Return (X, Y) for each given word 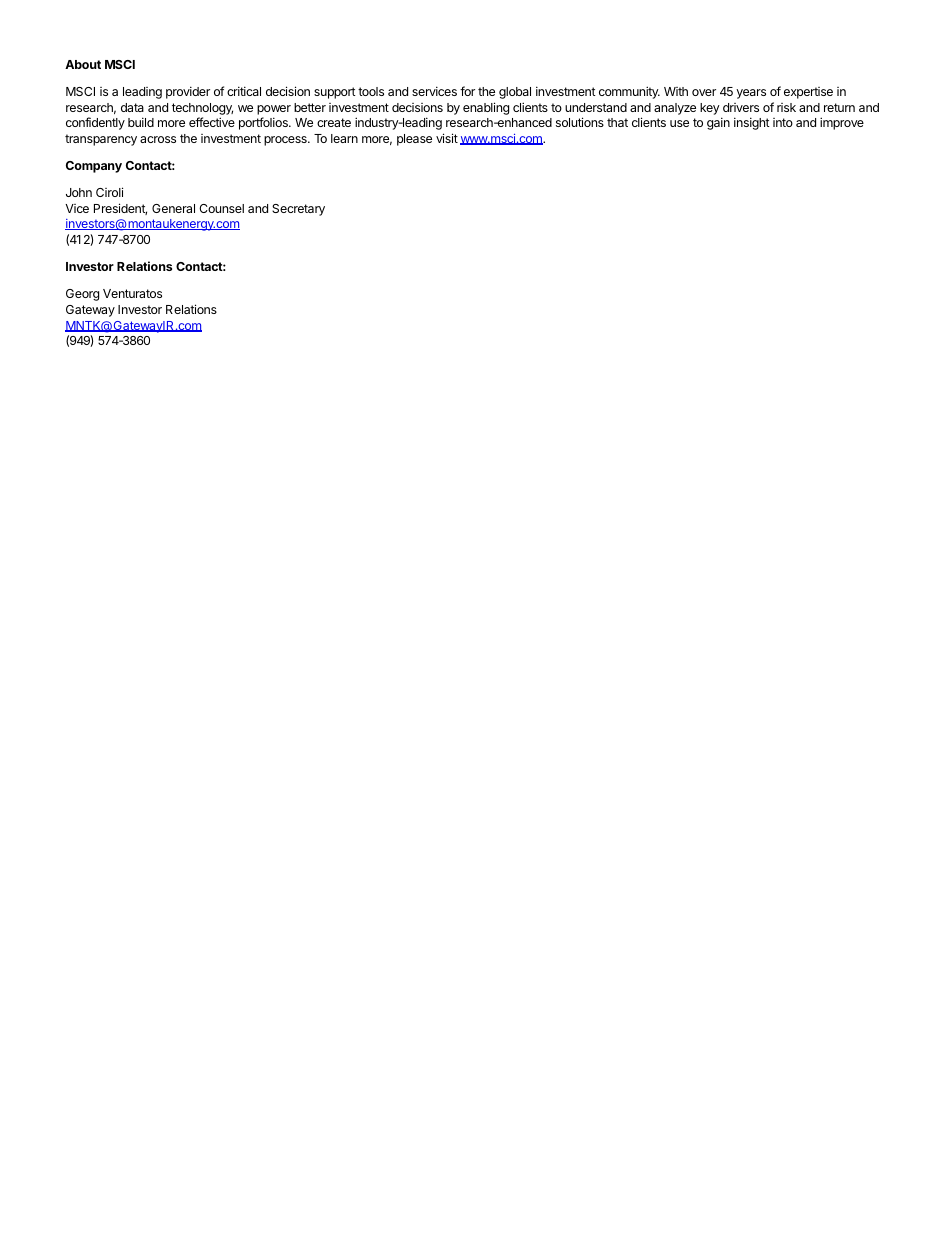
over (704, 92)
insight (752, 123)
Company (94, 167)
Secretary (298, 210)
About (83, 64)
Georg (82, 295)
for (467, 91)
